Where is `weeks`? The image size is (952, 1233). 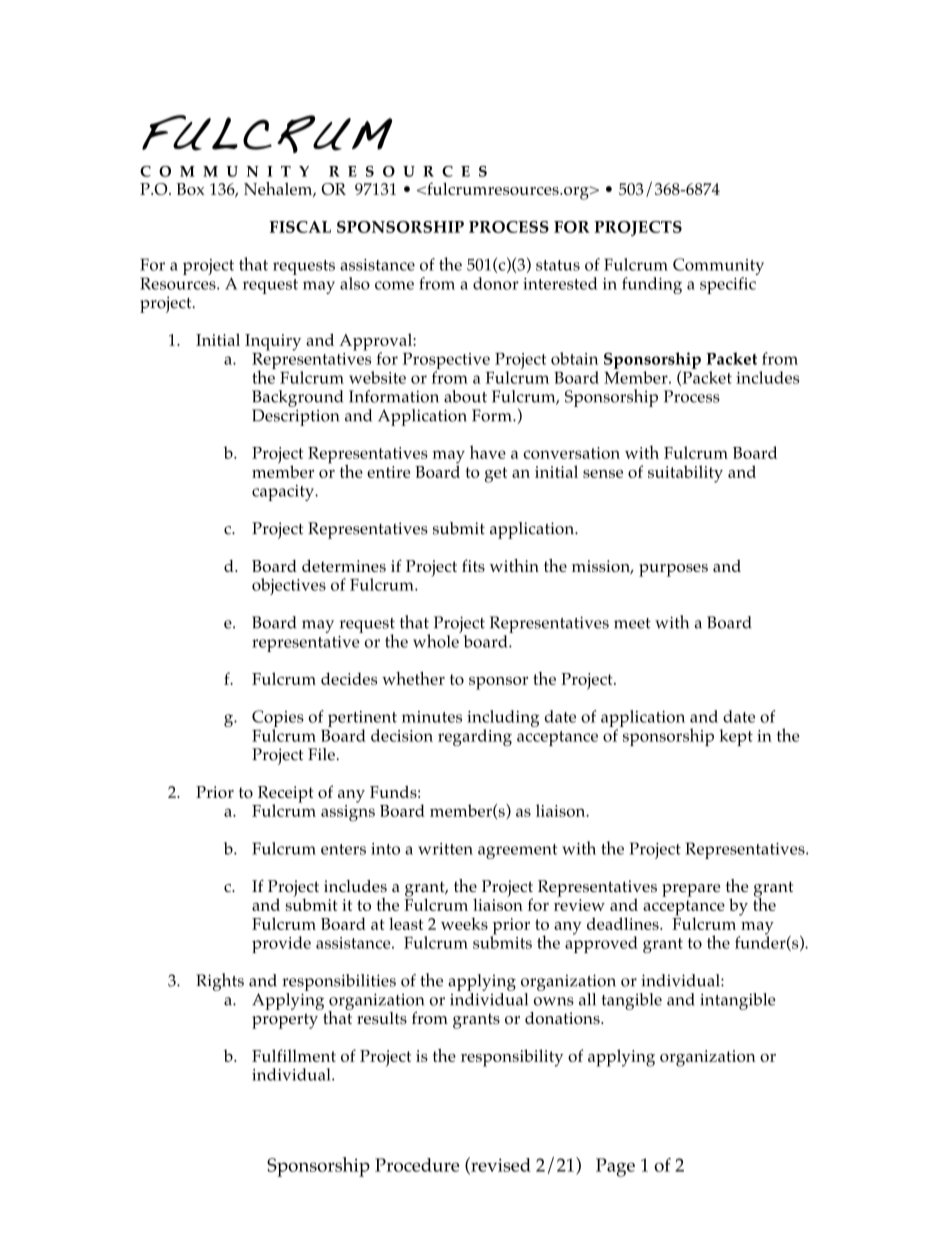 weeks is located at coordinates (464, 923).
